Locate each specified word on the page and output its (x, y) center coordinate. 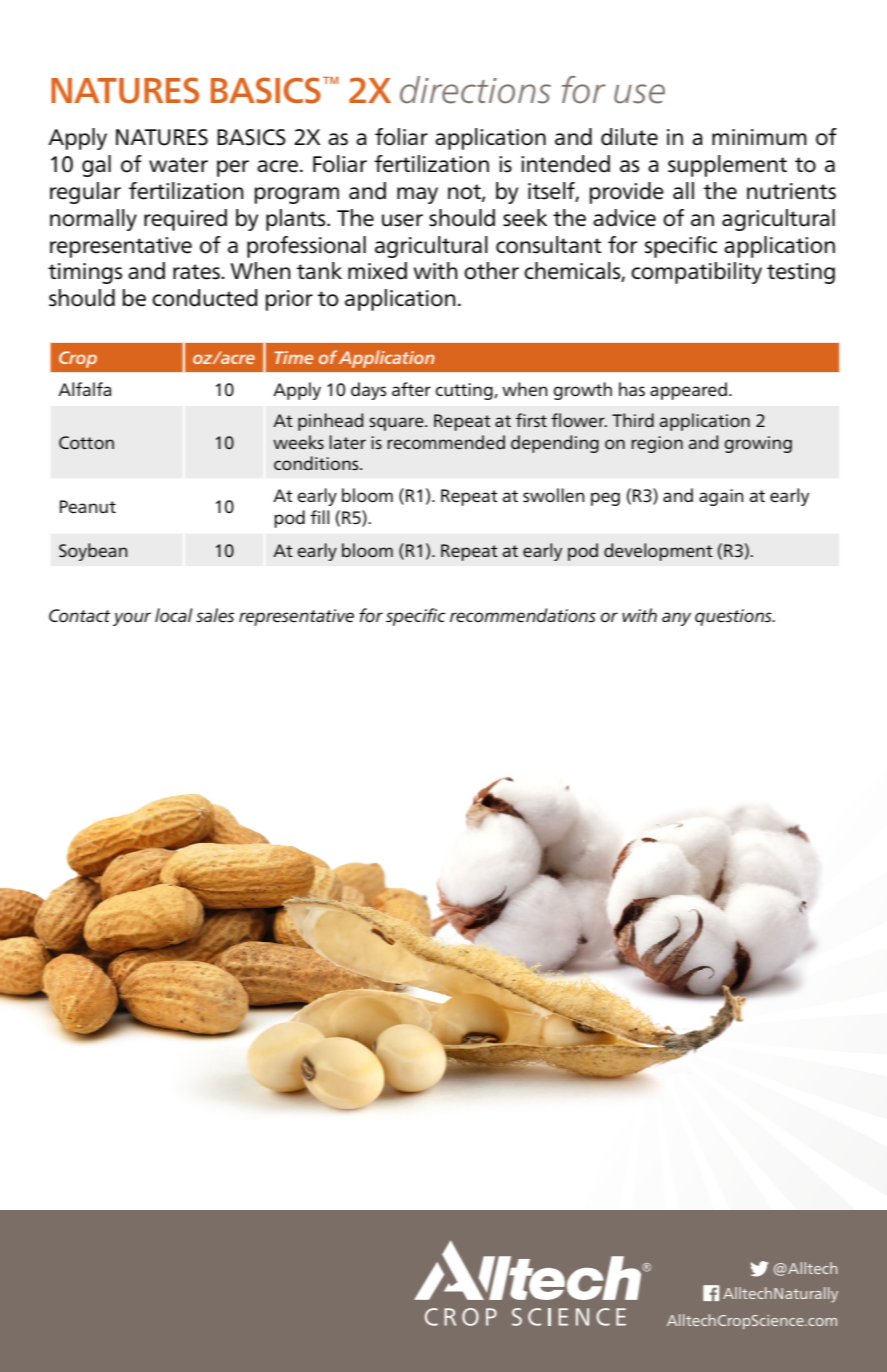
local (174, 615)
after (411, 389)
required (185, 220)
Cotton (86, 442)
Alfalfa (84, 389)
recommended (446, 442)
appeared (688, 391)
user (402, 220)
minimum (759, 137)
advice (624, 218)
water (178, 165)
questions (734, 617)
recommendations (523, 615)
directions (475, 90)
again (721, 497)
